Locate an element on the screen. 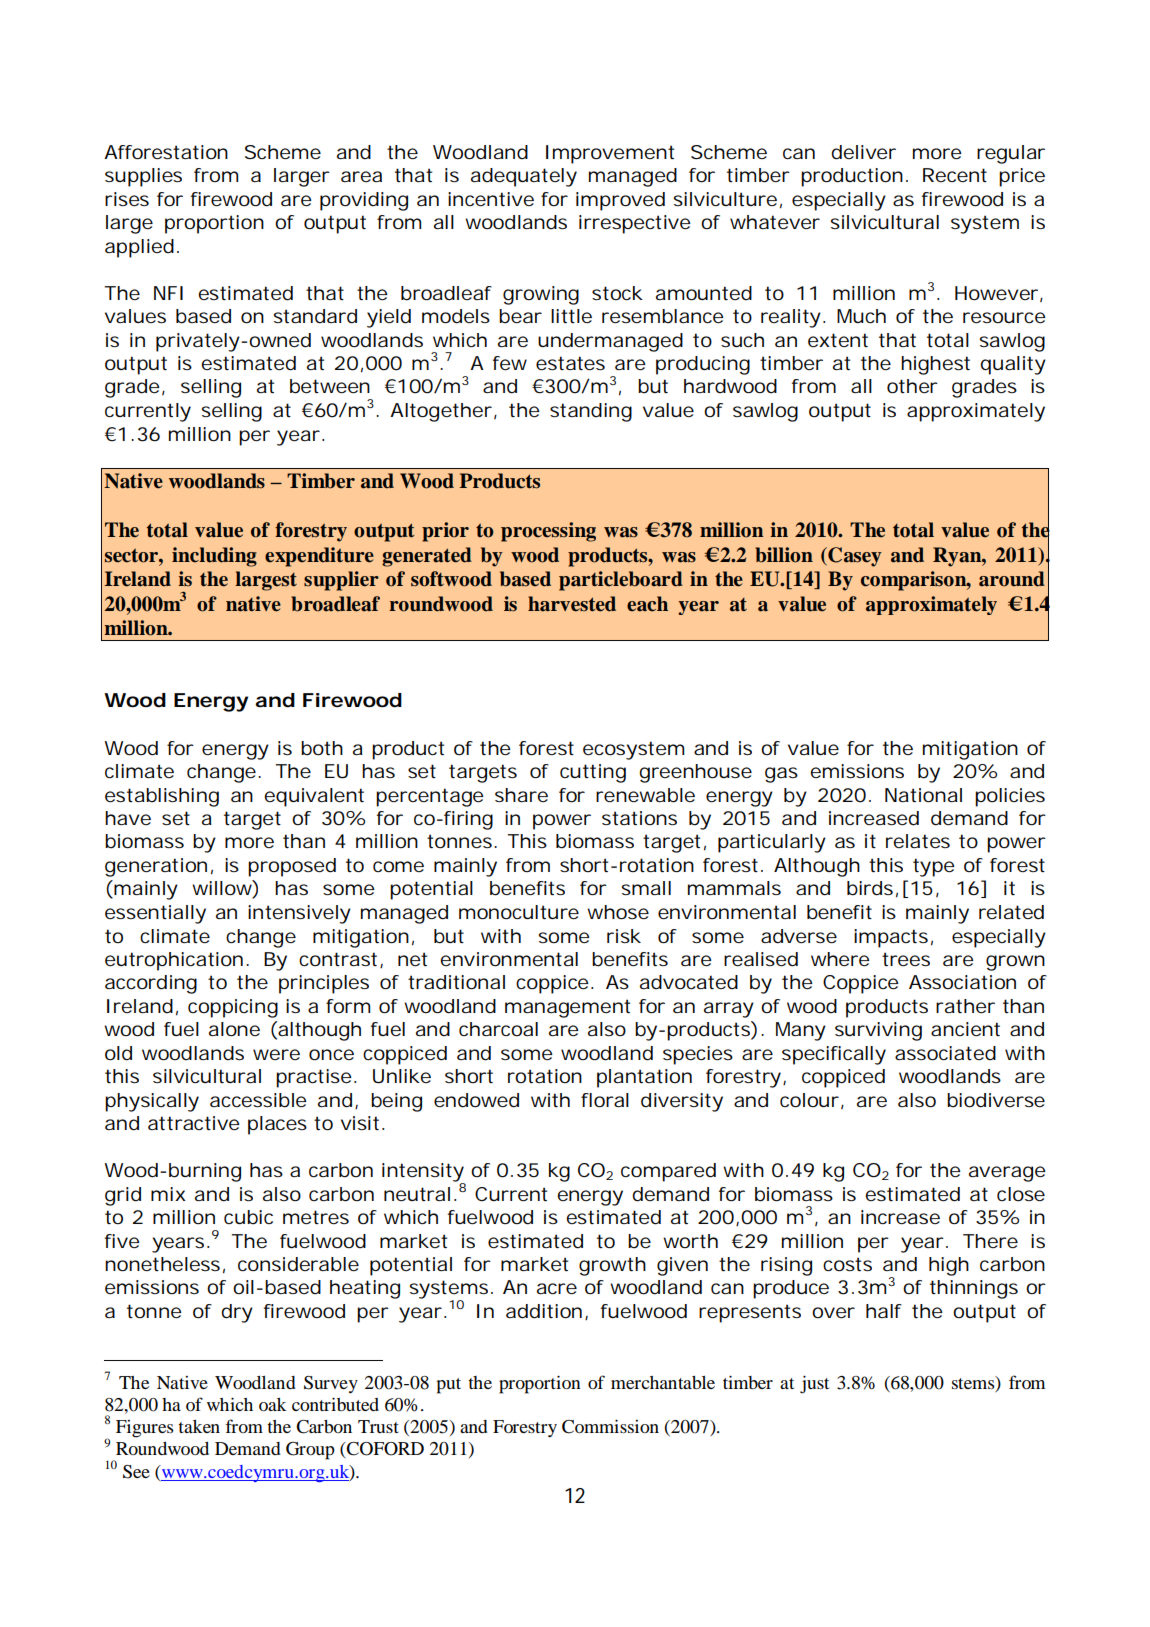 This screenshot has width=1150, height=1627. taken is located at coordinates (199, 1426).
